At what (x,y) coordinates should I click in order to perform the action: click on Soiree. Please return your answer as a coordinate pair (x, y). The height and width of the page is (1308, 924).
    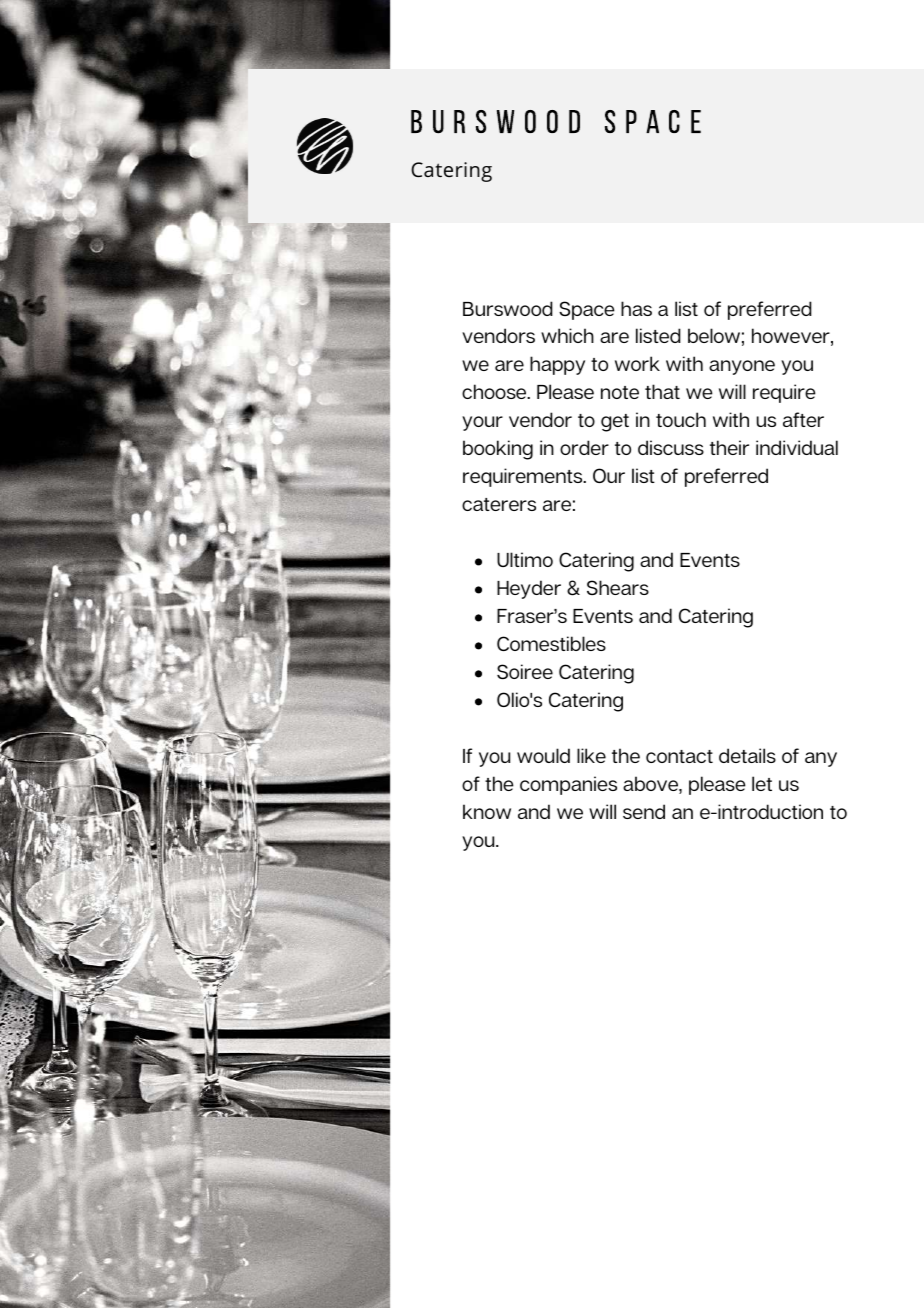
    Looking at the image, I should click on (525, 671).
